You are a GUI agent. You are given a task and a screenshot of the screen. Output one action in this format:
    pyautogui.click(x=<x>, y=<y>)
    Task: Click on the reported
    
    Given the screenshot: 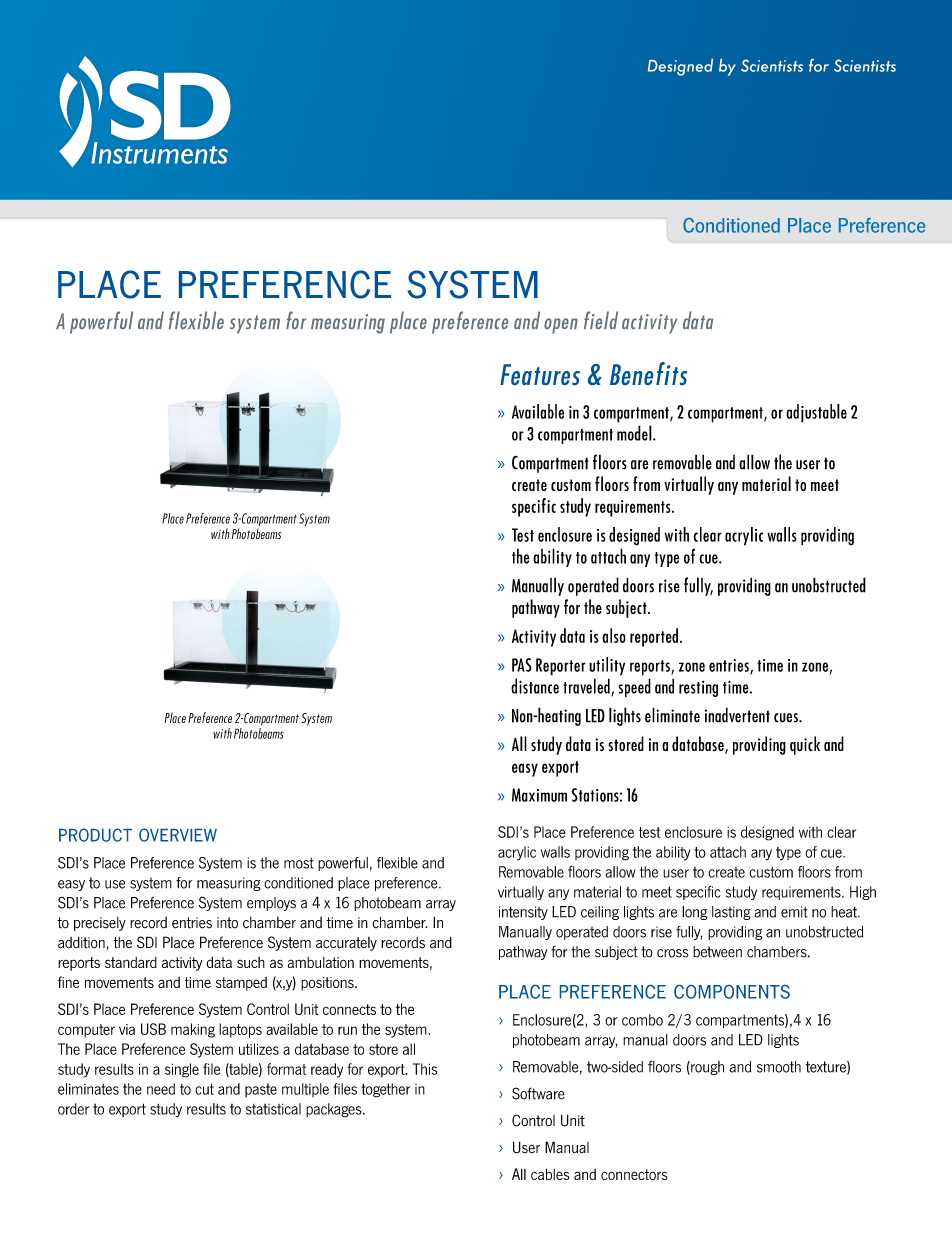 What is the action you would take?
    pyautogui.click(x=654, y=637)
